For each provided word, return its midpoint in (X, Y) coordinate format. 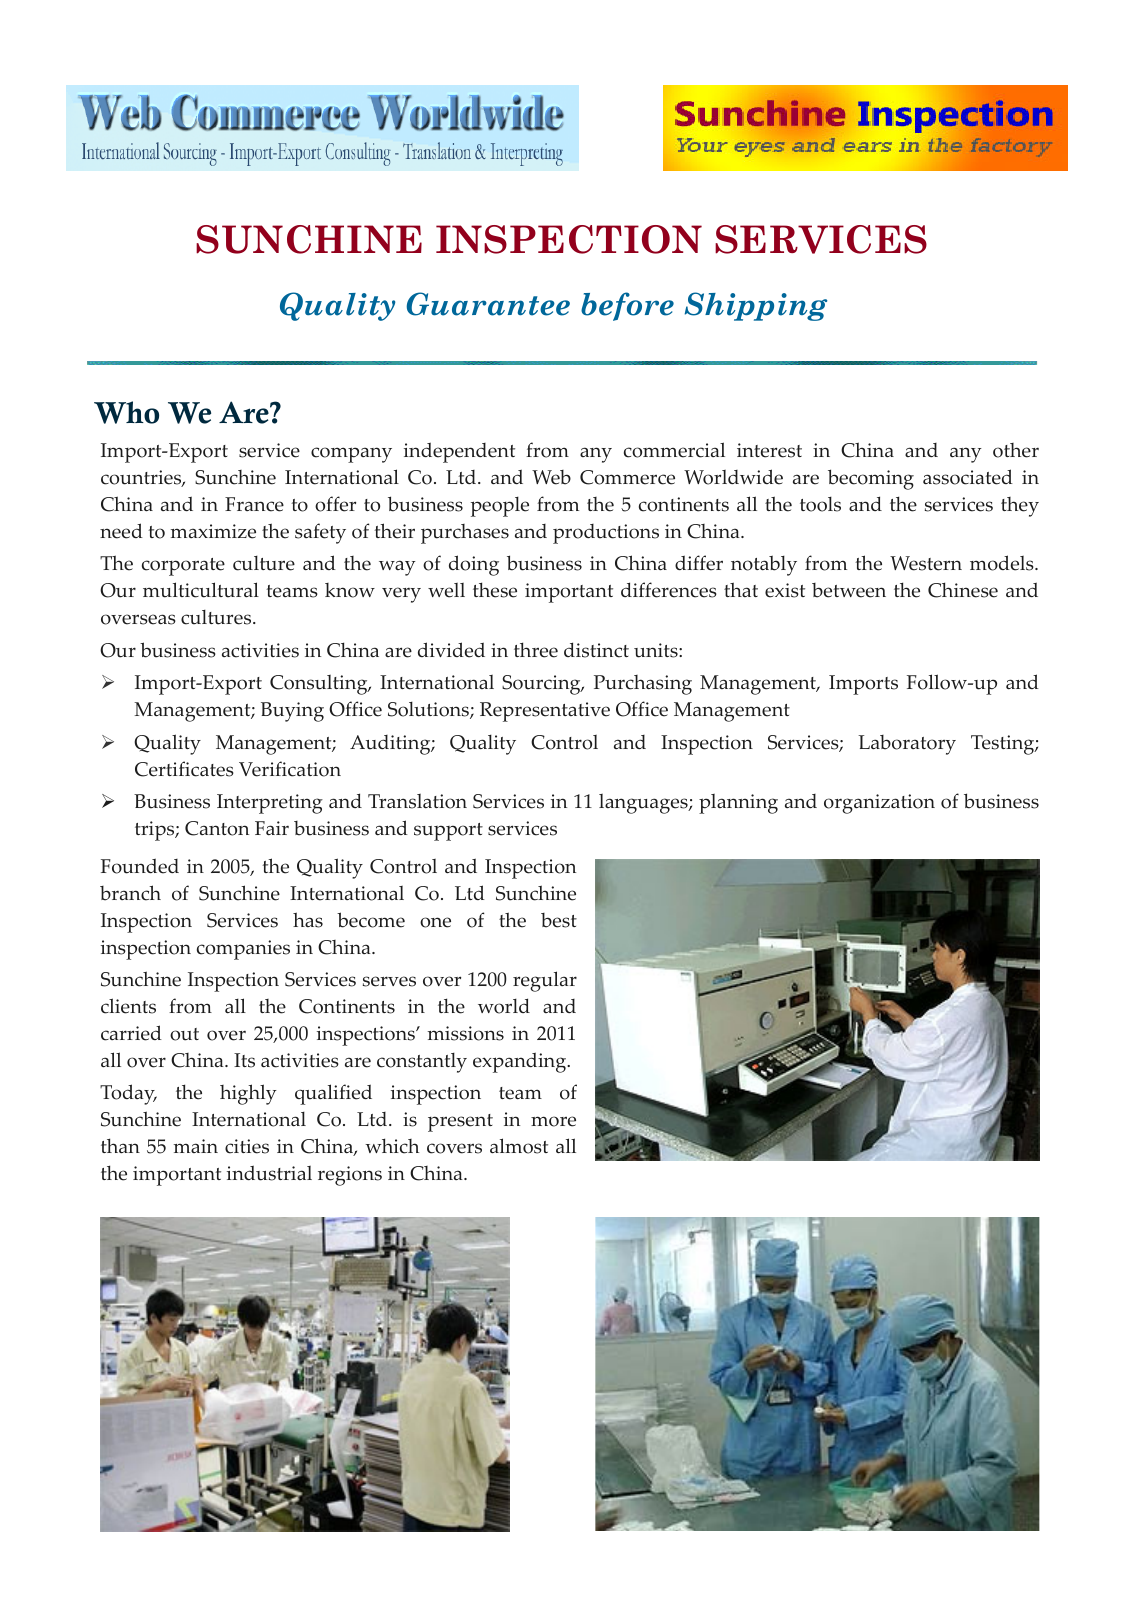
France (254, 504)
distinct (596, 650)
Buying (292, 712)
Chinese (963, 590)
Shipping (756, 306)
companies (243, 950)
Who (126, 412)
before (627, 306)
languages (644, 804)
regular (545, 981)
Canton (217, 828)
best (559, 920)
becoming (871, 479)
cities (247, 1146)
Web (551, 477)
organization (879, 804)
